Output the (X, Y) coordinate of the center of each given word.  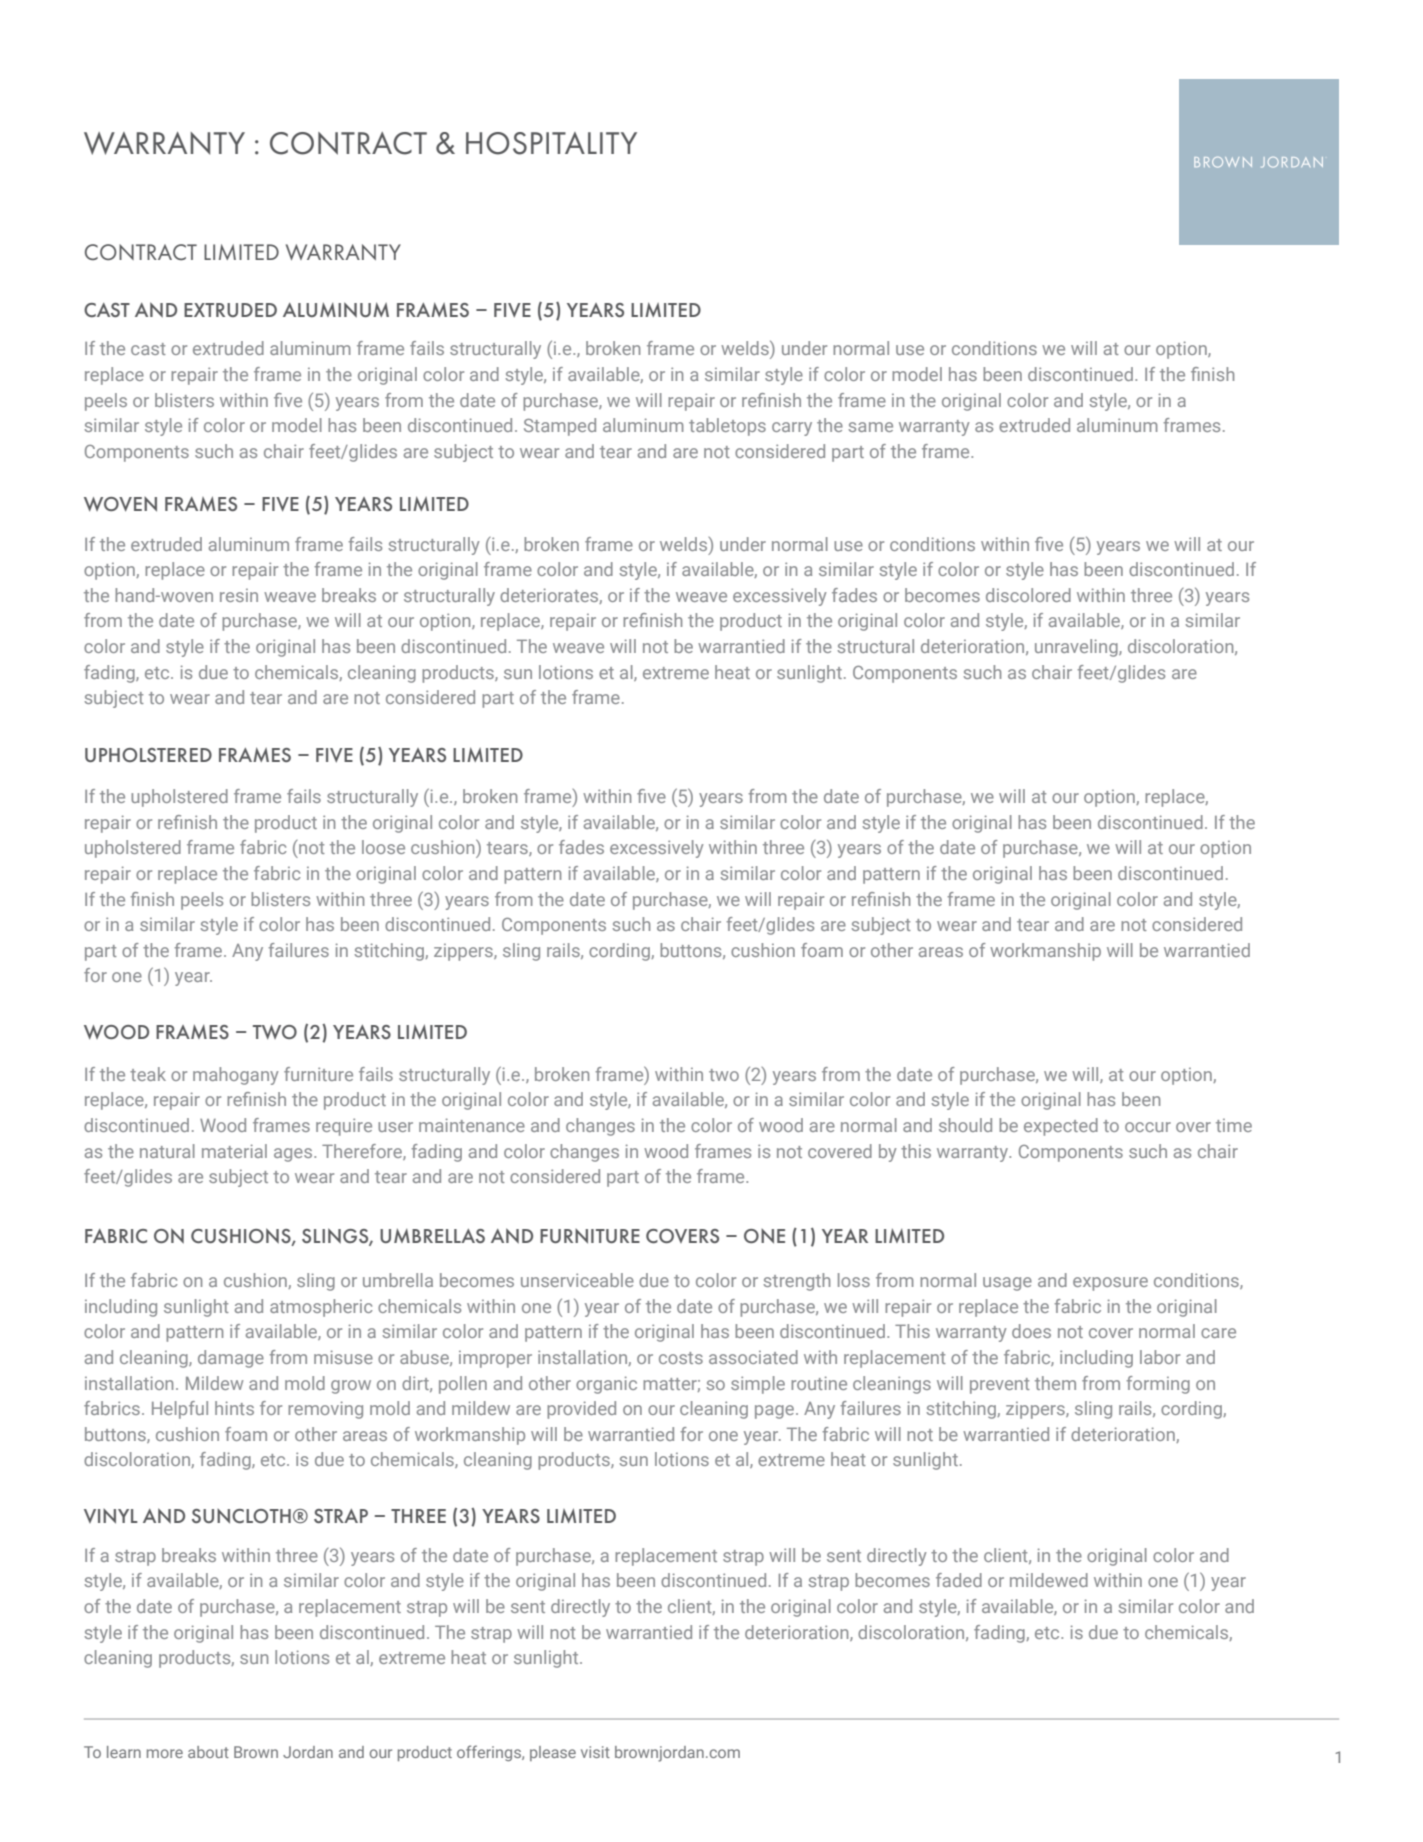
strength (796, 1282)
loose (383, 847)
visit (595, 1752)
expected (1061, 1127)
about (208, 1752)
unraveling (1077, 648)
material (234, 1151)
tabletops (727, 427)
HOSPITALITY (551, 143)
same (870, 427)
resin (239, 595)
